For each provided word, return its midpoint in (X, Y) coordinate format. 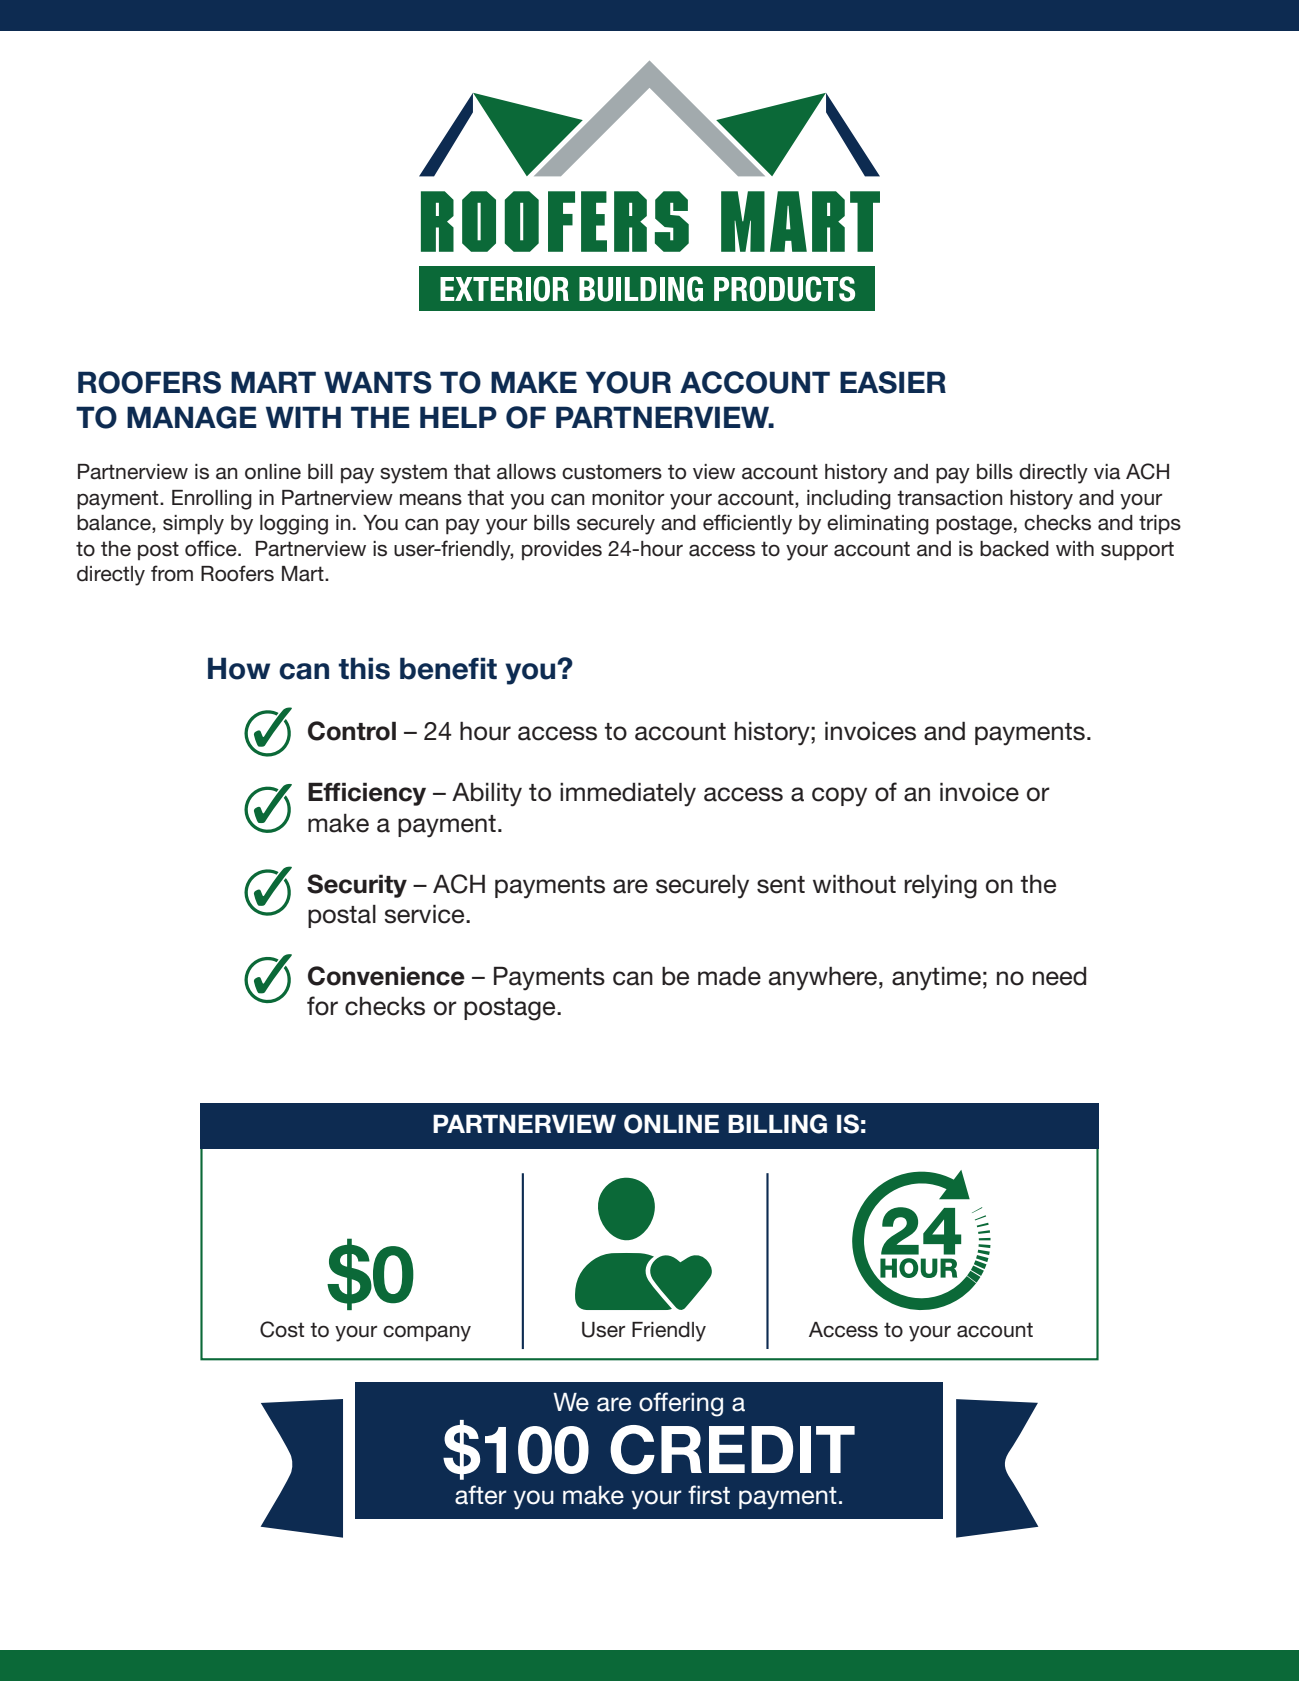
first (709, 1495)
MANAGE (192, 417)
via (1107, 472)
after (481, 1495)
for (322, 1006)
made (729, 976)
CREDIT (732, 1449)
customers (612, 472)
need (1059, 976)
